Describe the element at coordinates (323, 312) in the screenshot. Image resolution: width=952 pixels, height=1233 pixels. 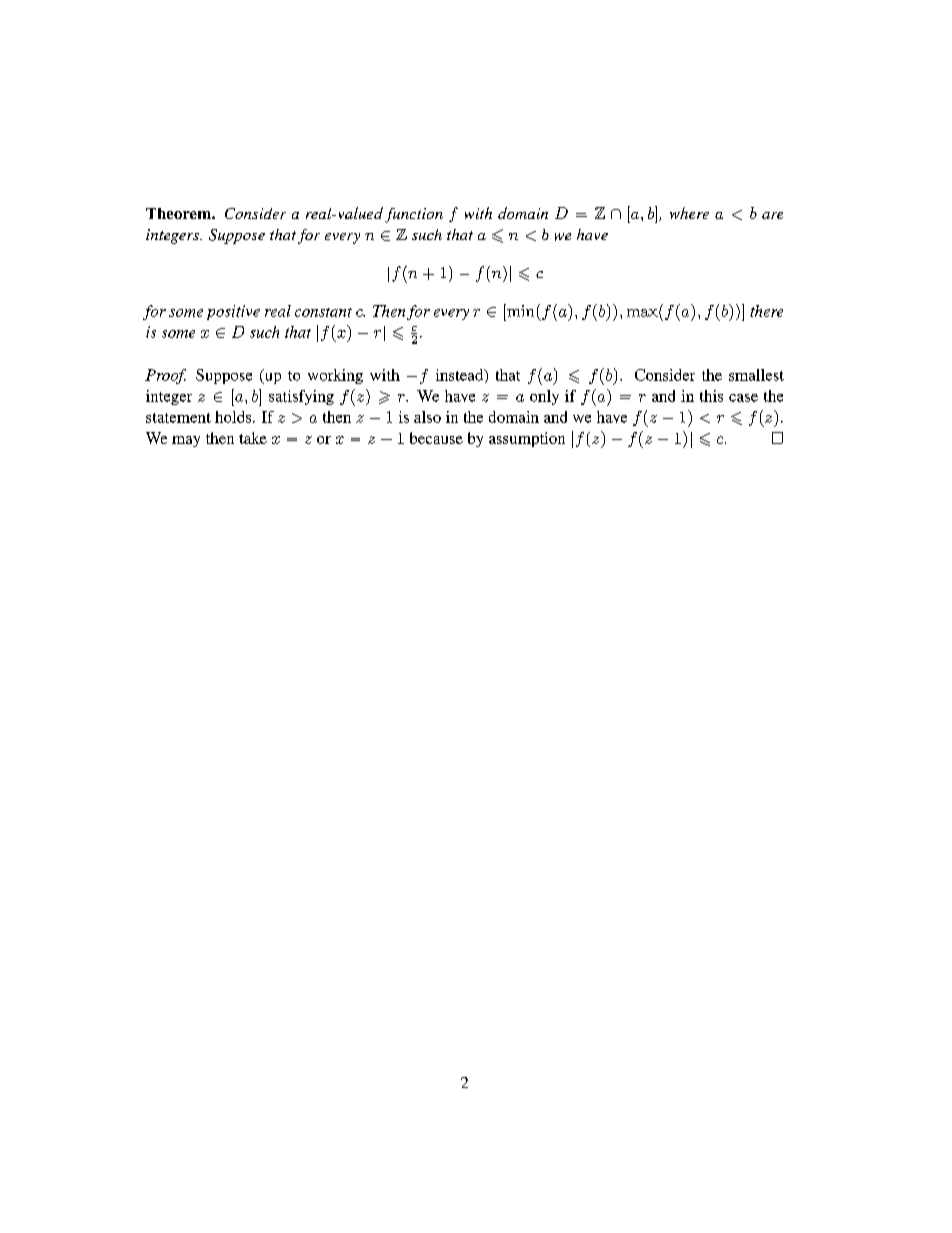
I see `constant` at that location.
